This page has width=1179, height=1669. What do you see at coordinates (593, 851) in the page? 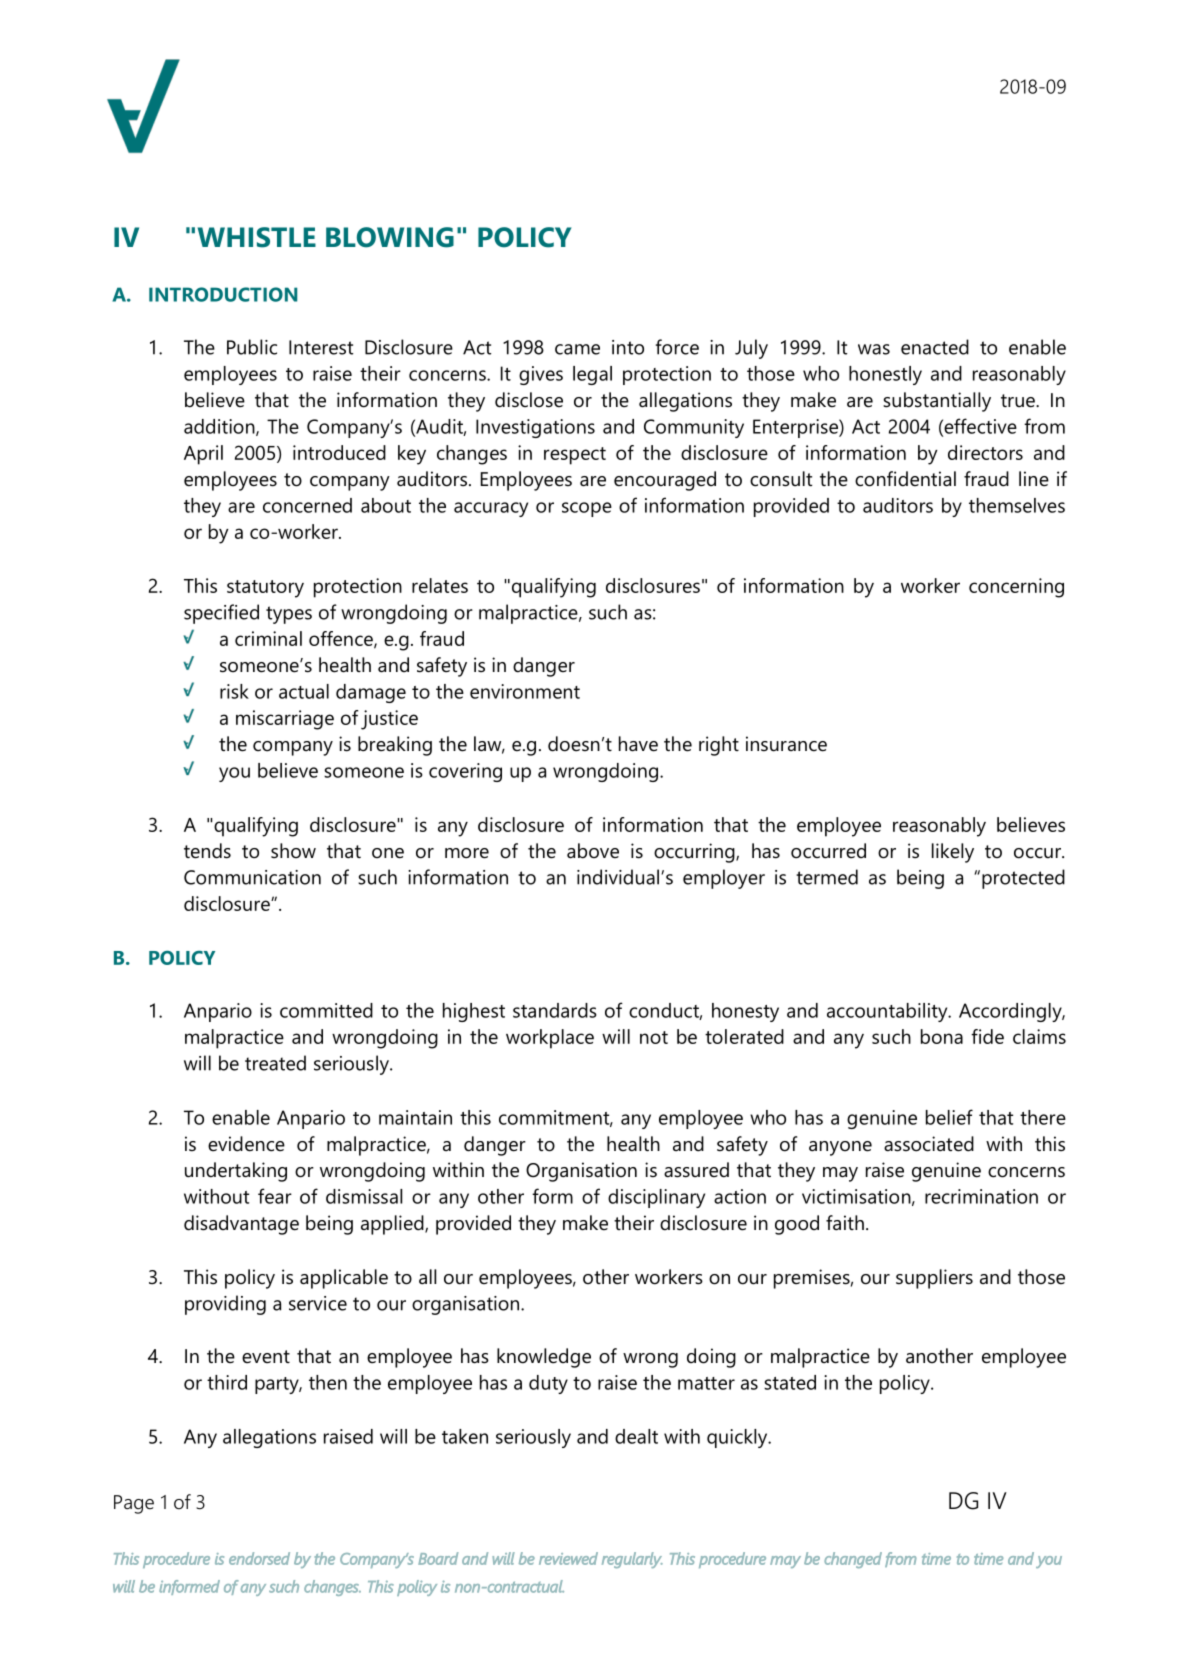
I see `above` at bounding box center [593, 851].
